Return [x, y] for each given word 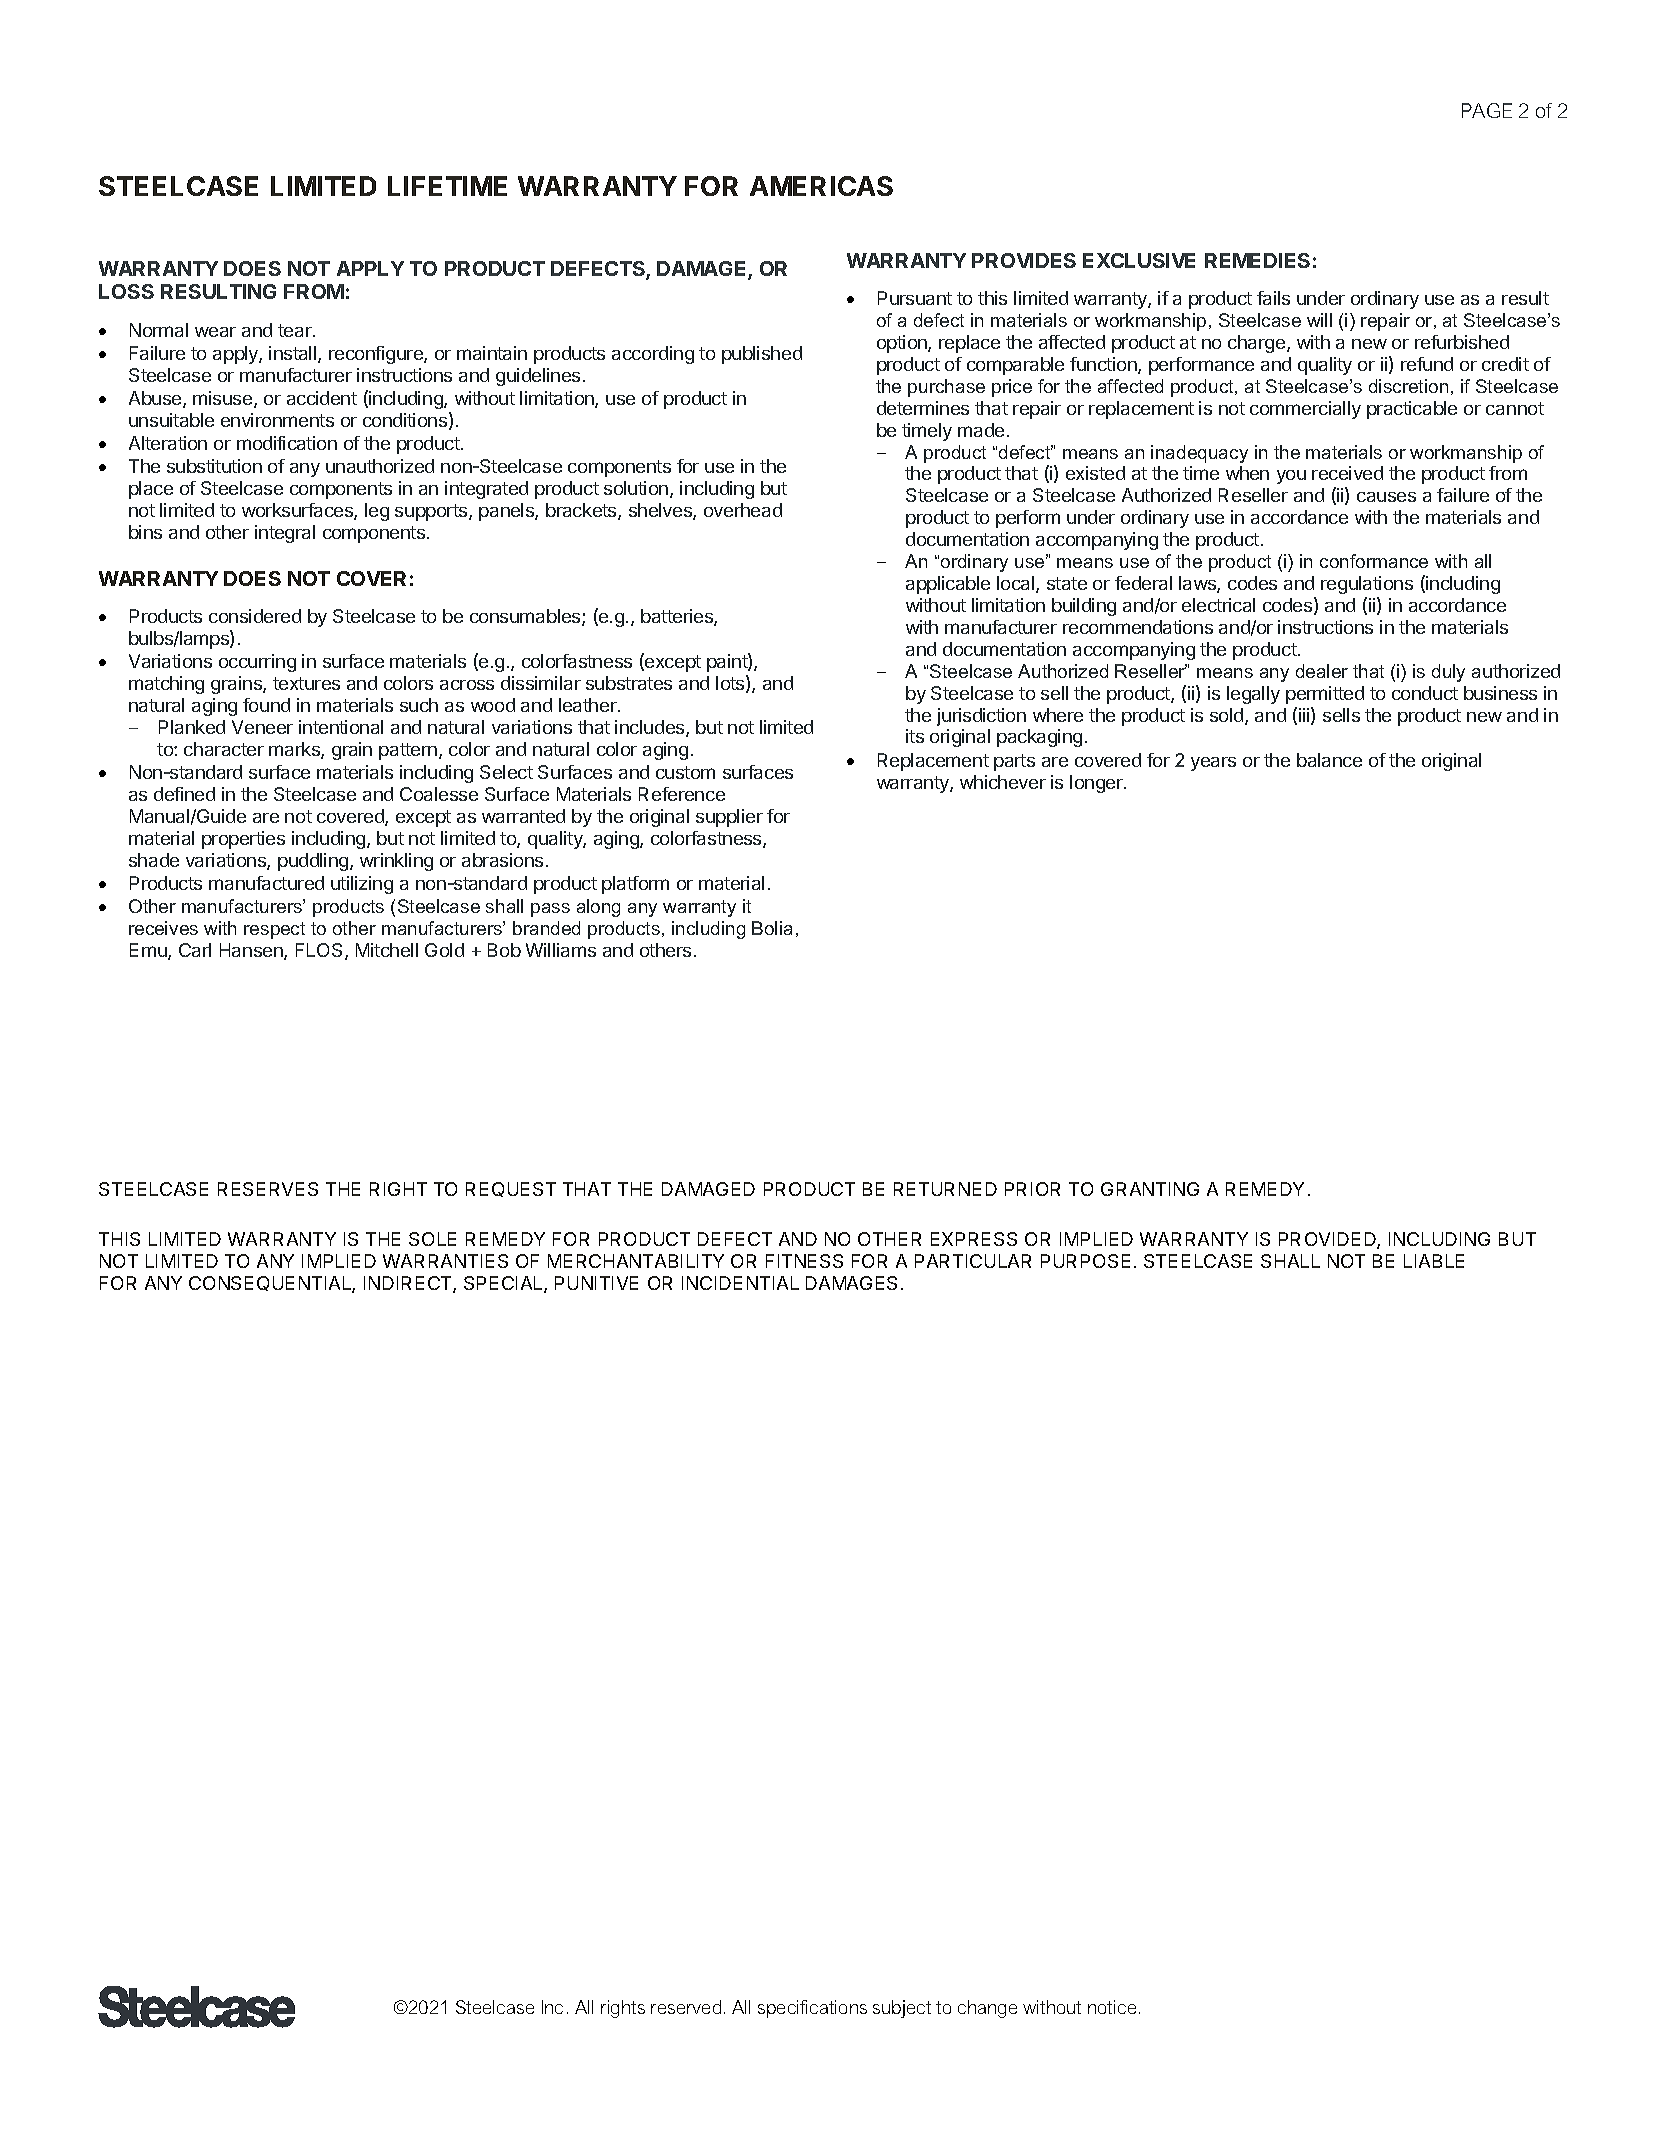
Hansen [252, 951]
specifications [812, 2009]
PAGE [1487, 110]
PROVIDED [1328, 1240]
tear [296, 330]
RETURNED [945, 1189]
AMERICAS [821, 186]
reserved [686, 2007]
